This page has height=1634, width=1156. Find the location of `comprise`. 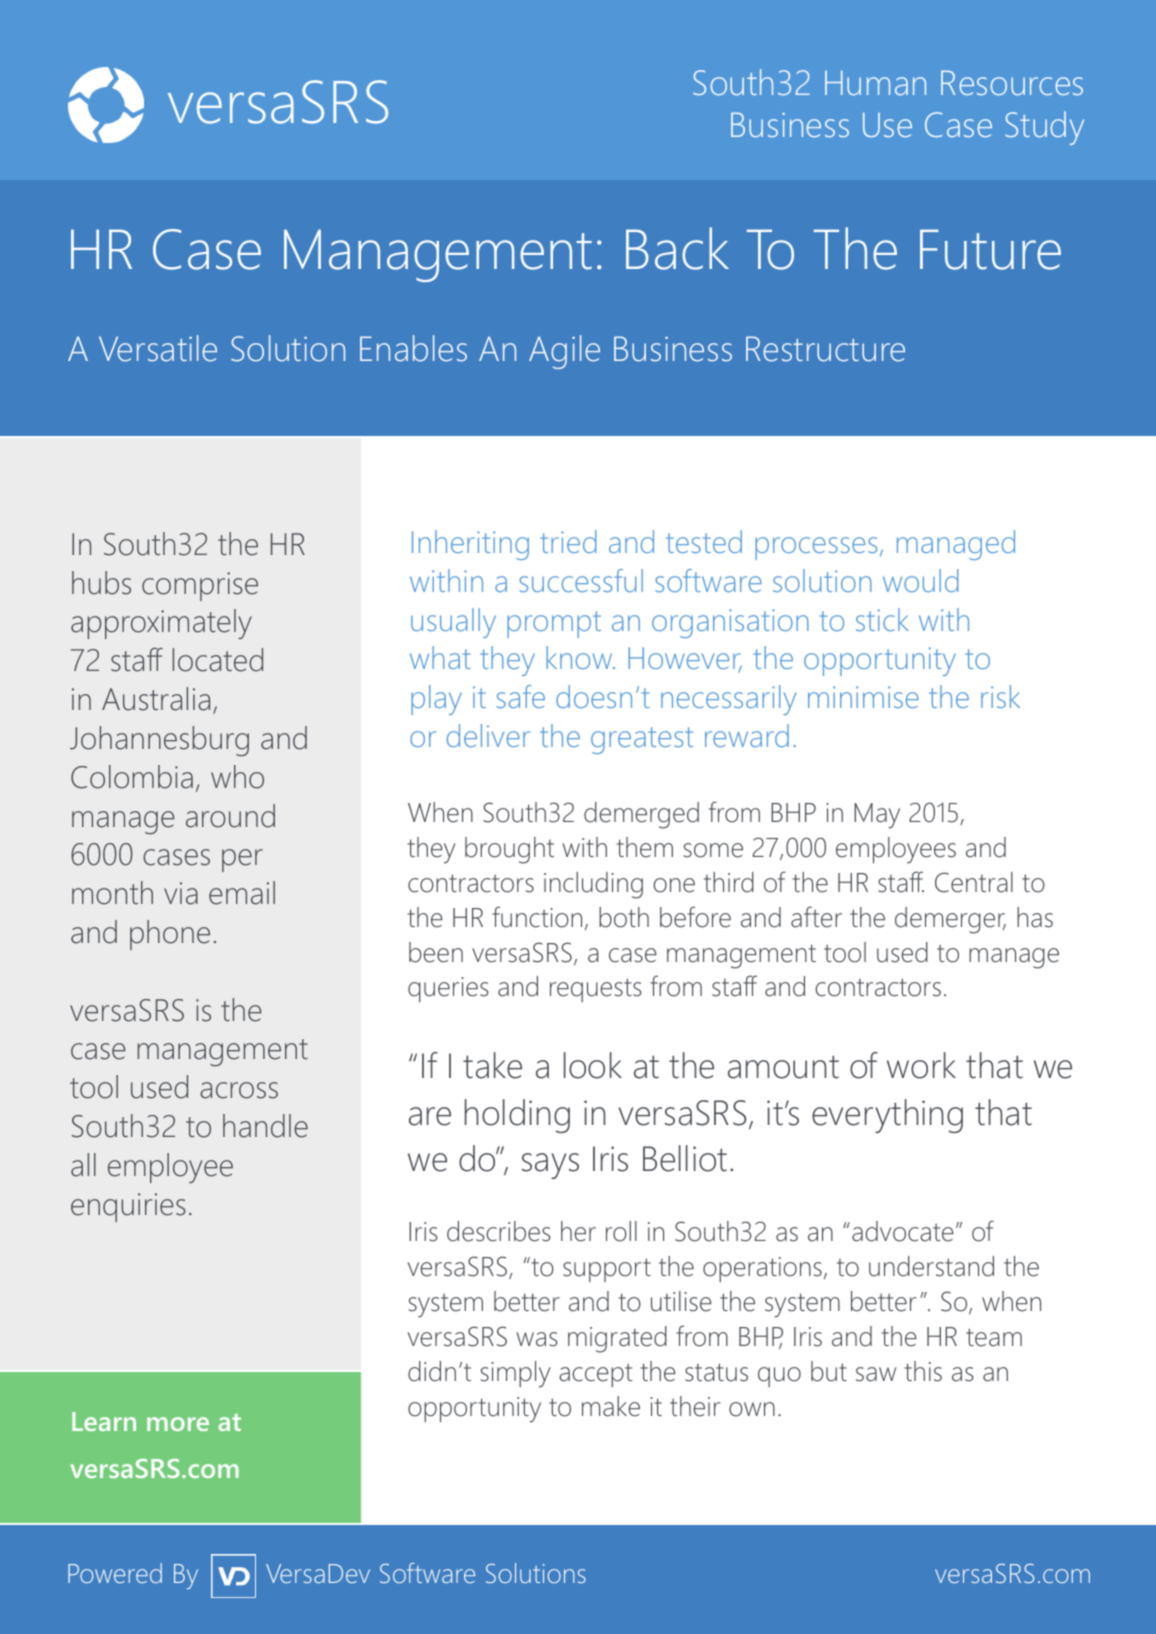

comprise is located at coordinates (200, 586).
